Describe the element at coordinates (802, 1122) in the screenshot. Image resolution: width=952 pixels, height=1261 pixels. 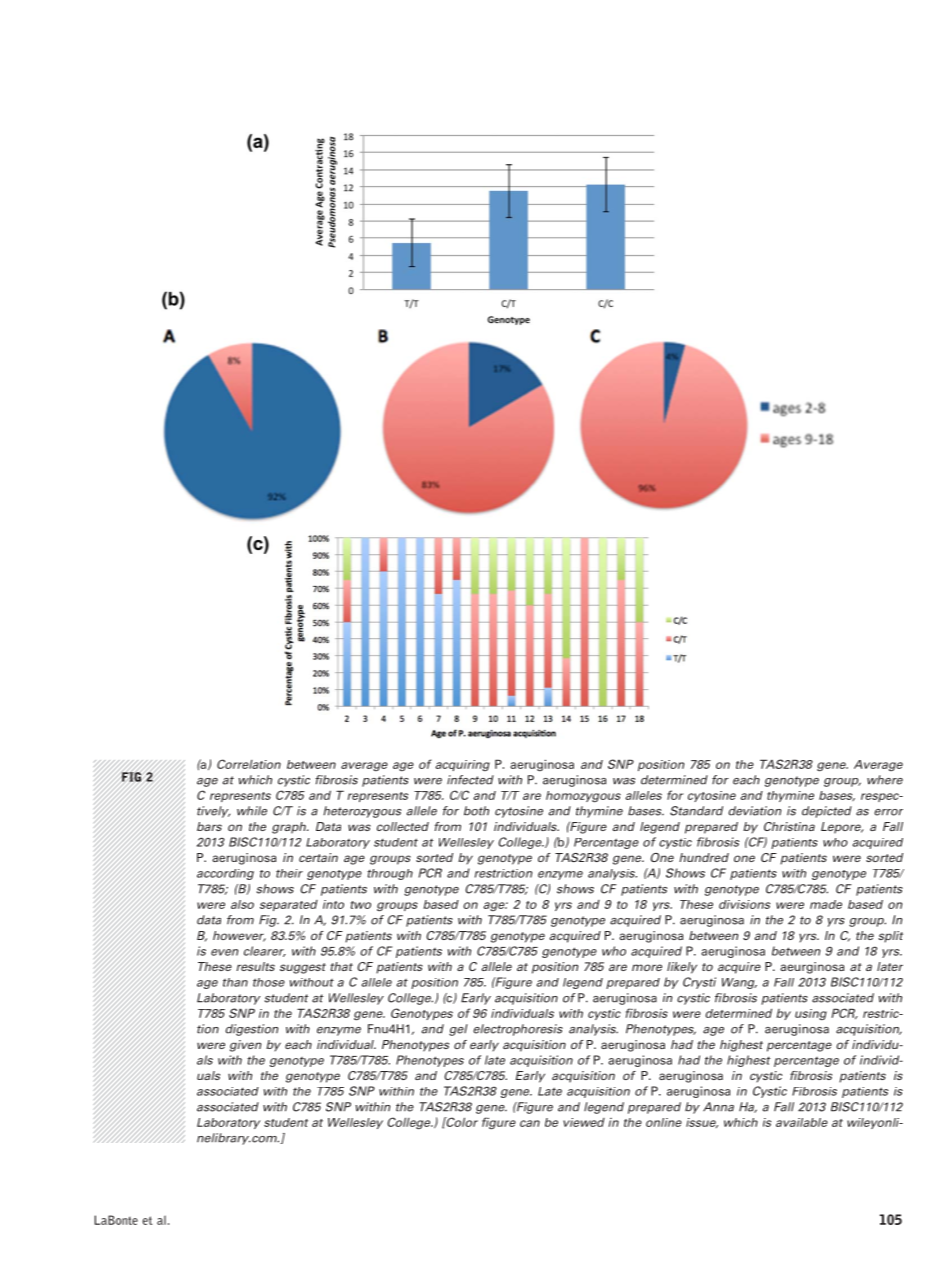
I see `available` at that location.
